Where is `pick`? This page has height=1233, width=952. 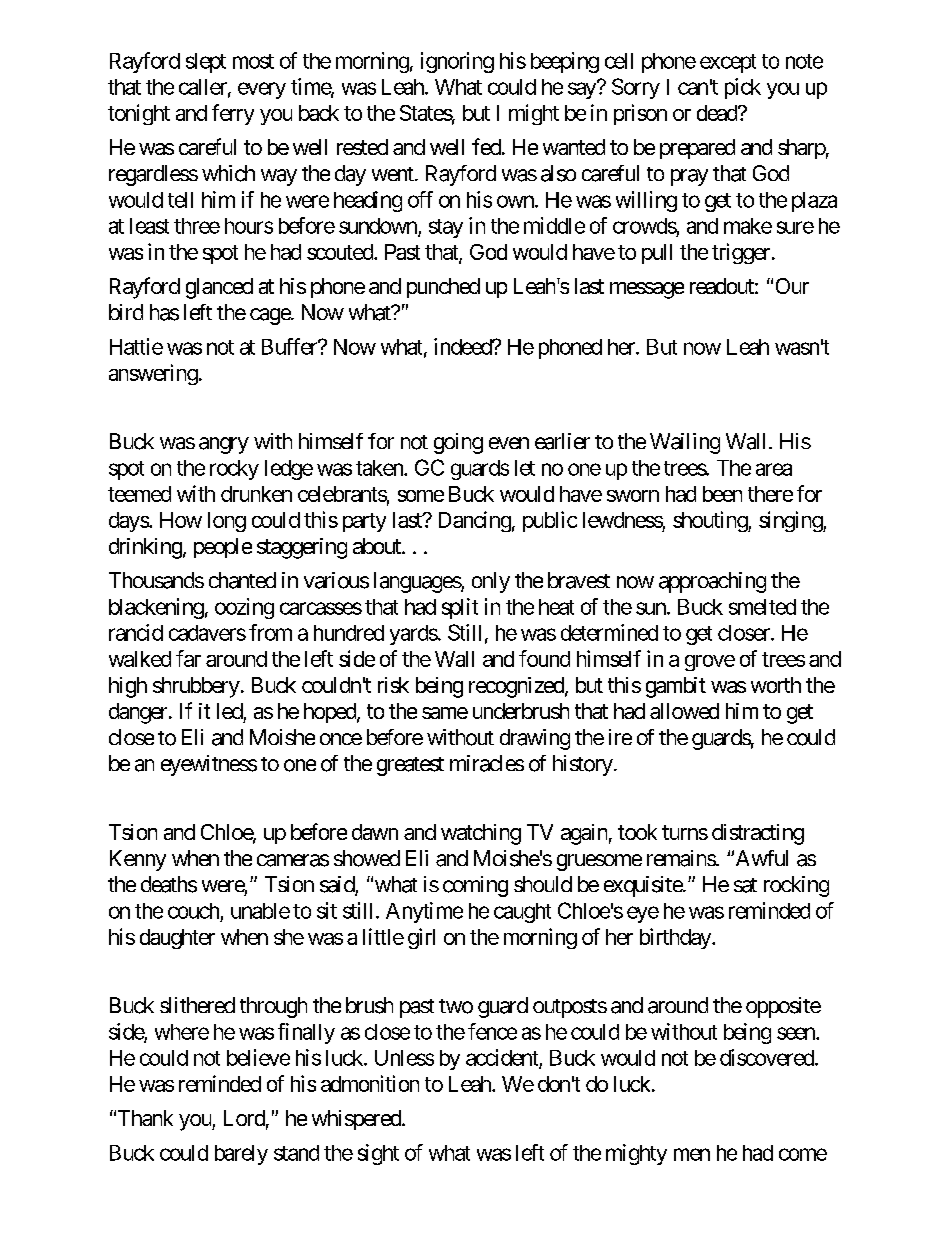 pick is located at coordinates (743, 88).
